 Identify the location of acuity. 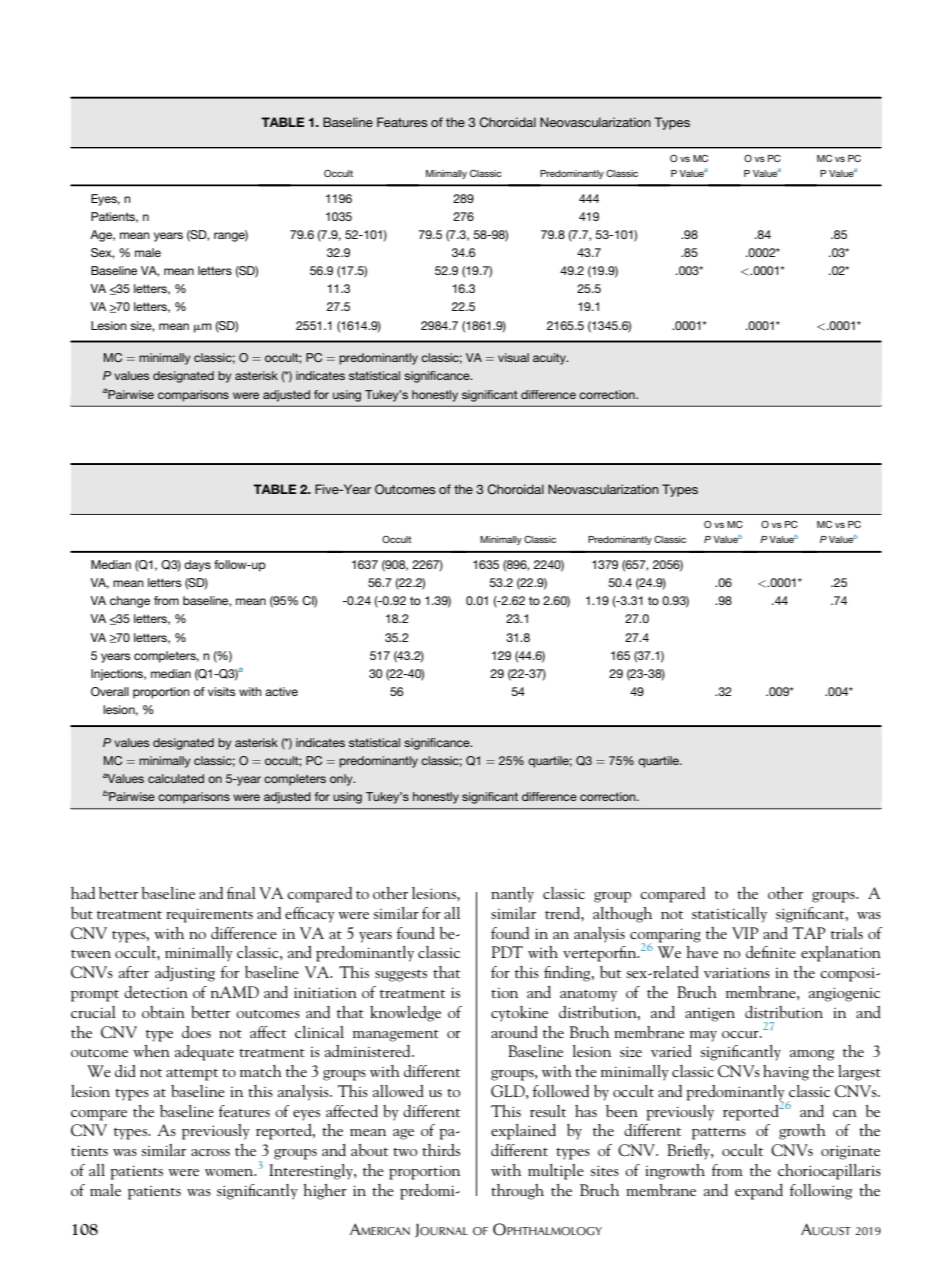
(550, 359).
